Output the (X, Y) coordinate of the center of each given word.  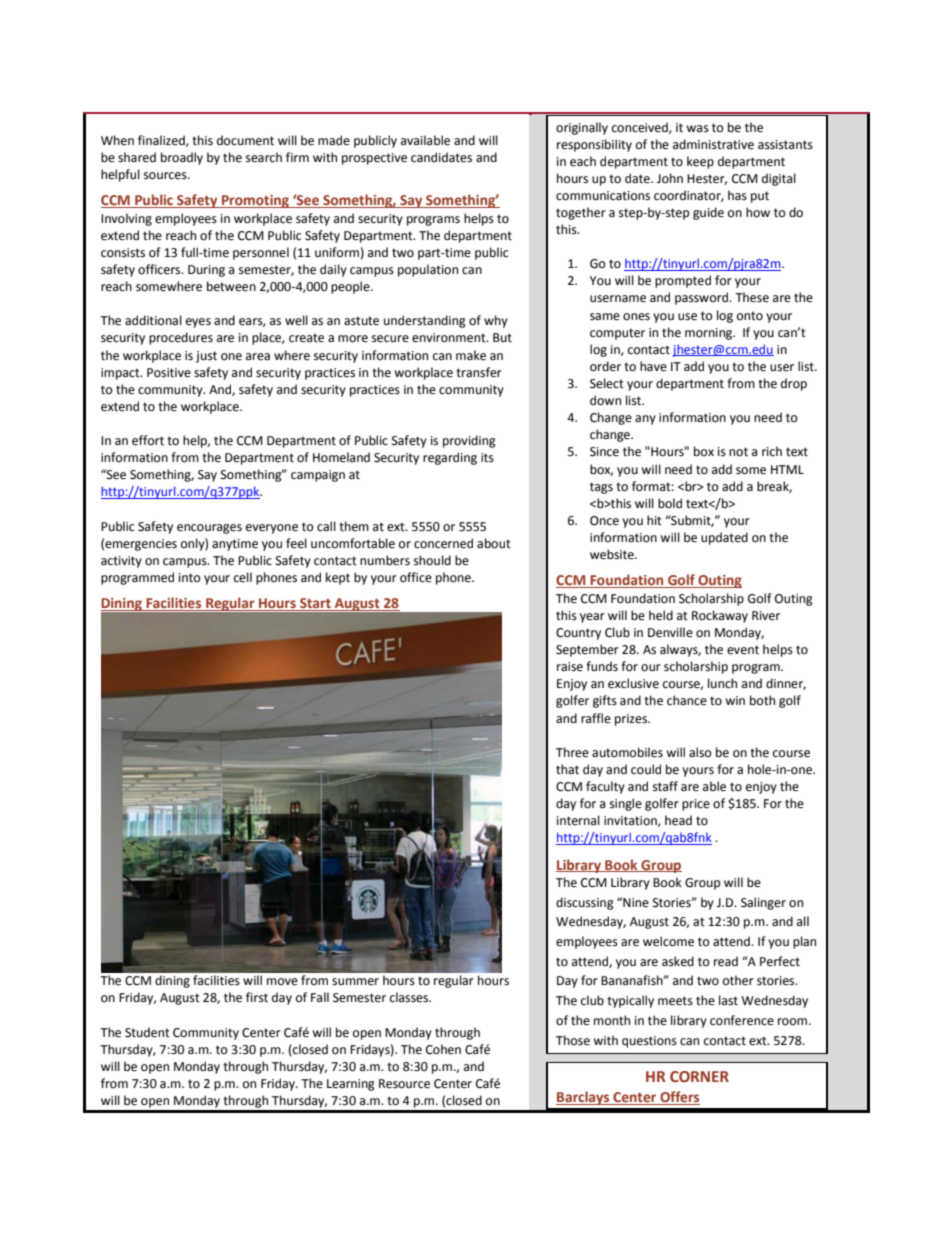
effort (148, 440)
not (738, 452)
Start (315, 604)
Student (147, 1032)
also (700, 752)
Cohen (443, 1049)
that (567, 769)
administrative (713, 144)
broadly (182, 158)
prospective (374, 159)
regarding (450, 458)
